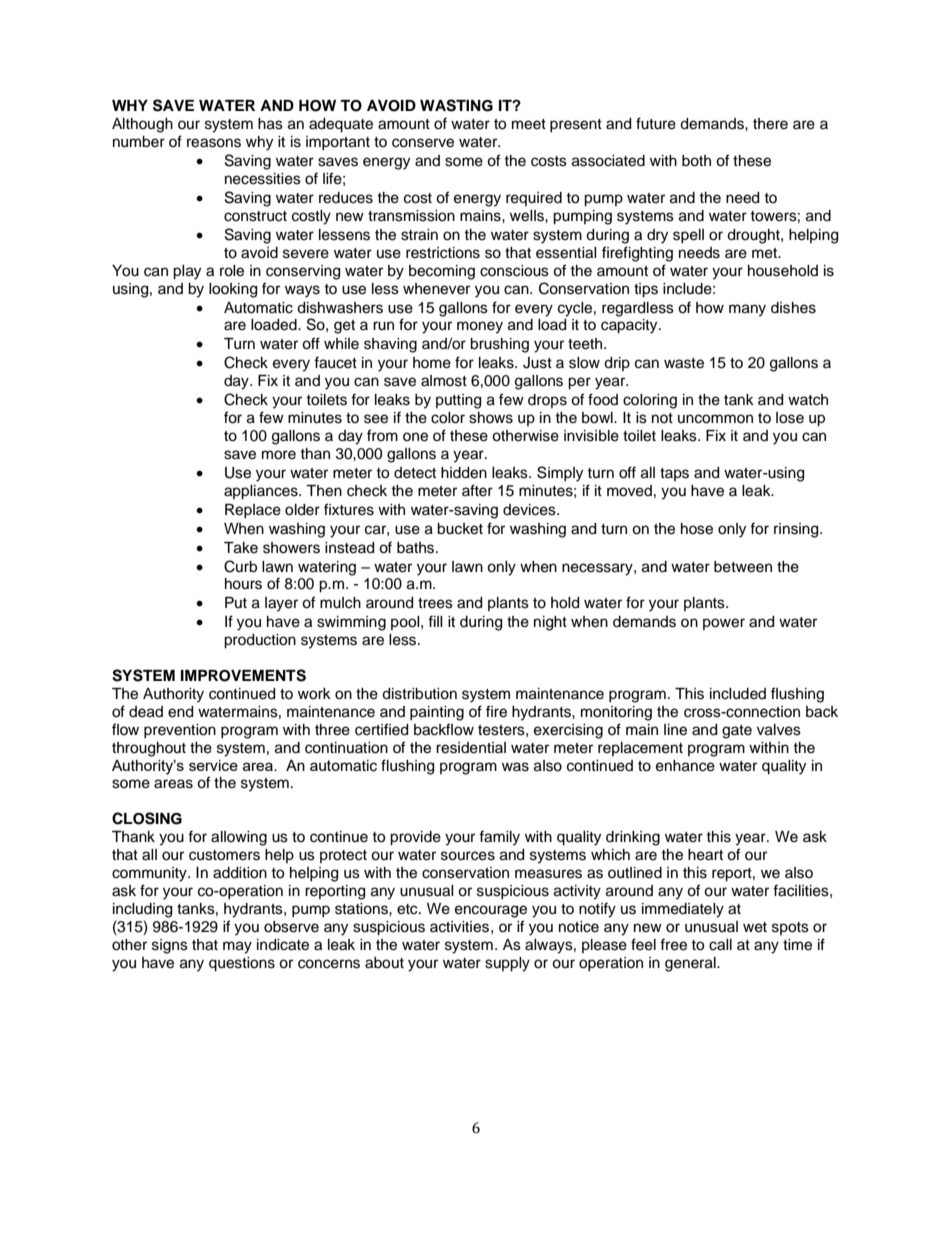 Image resolution: width=952 pixels, height=1233 pixels. I want to click on IMPROVEMENTS, so click(243, 675).
